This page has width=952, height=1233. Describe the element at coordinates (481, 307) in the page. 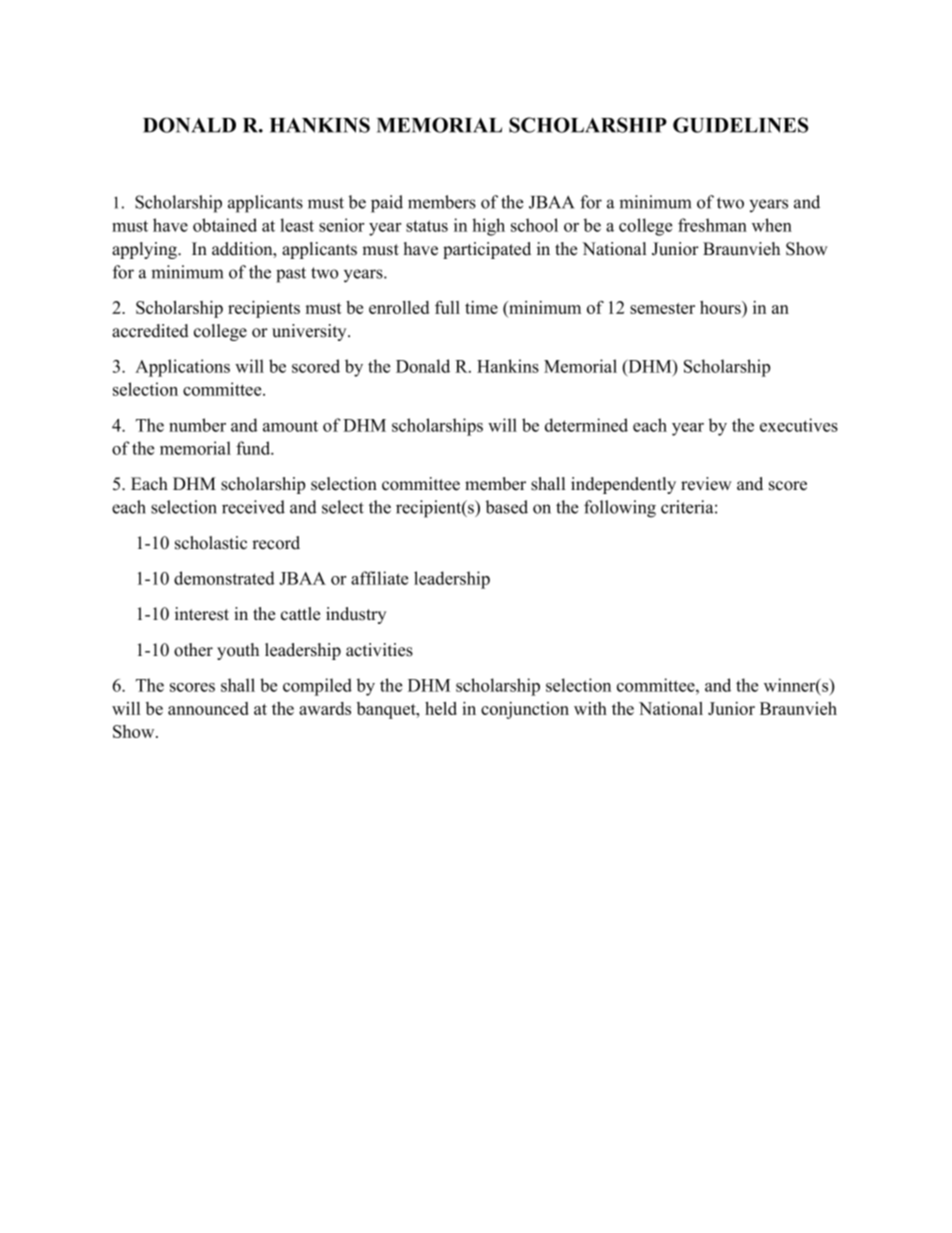

I see `time` at that location.
